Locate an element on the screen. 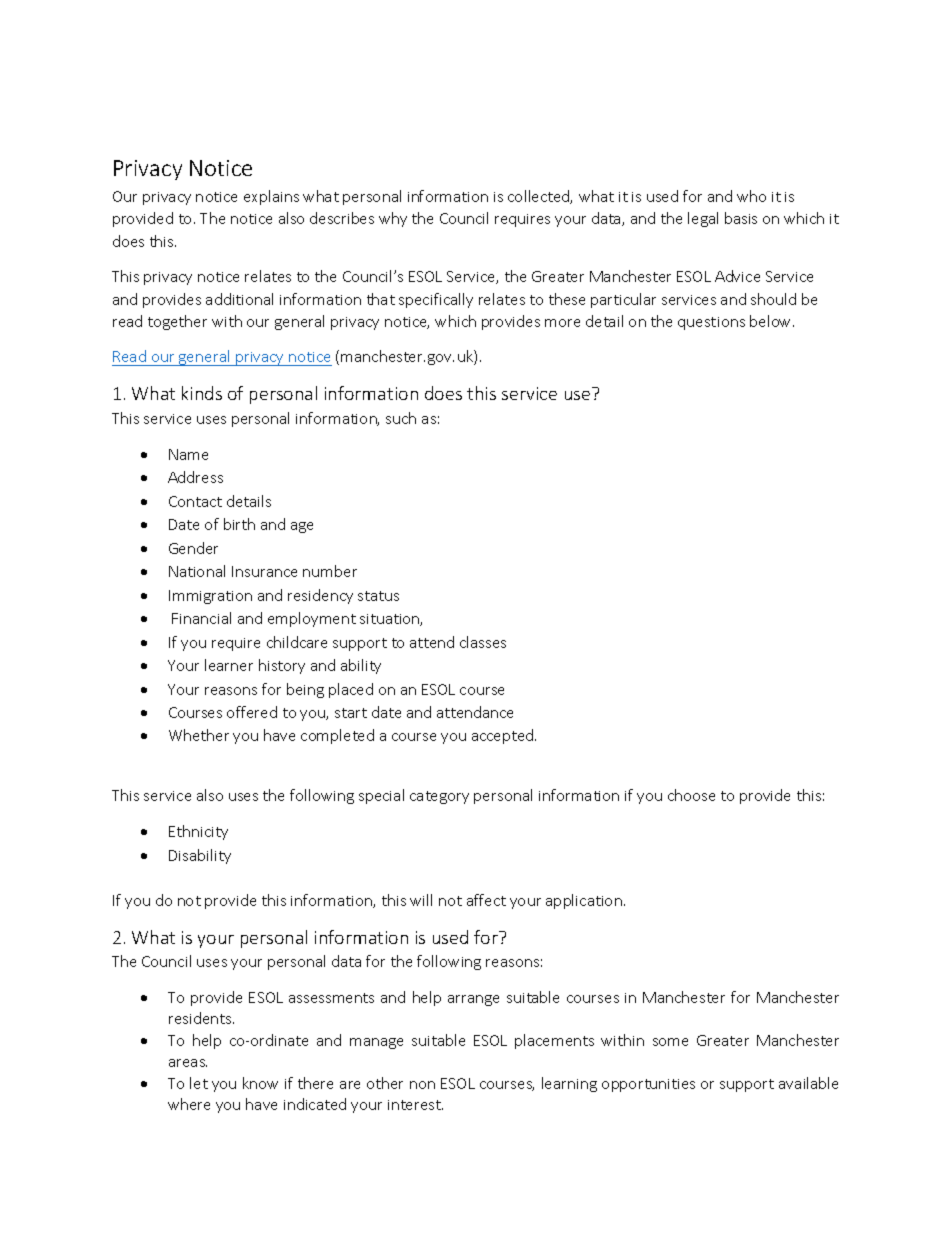 This screenshot has height=1233, width=952. birth is located at coordinates (239, 524).
